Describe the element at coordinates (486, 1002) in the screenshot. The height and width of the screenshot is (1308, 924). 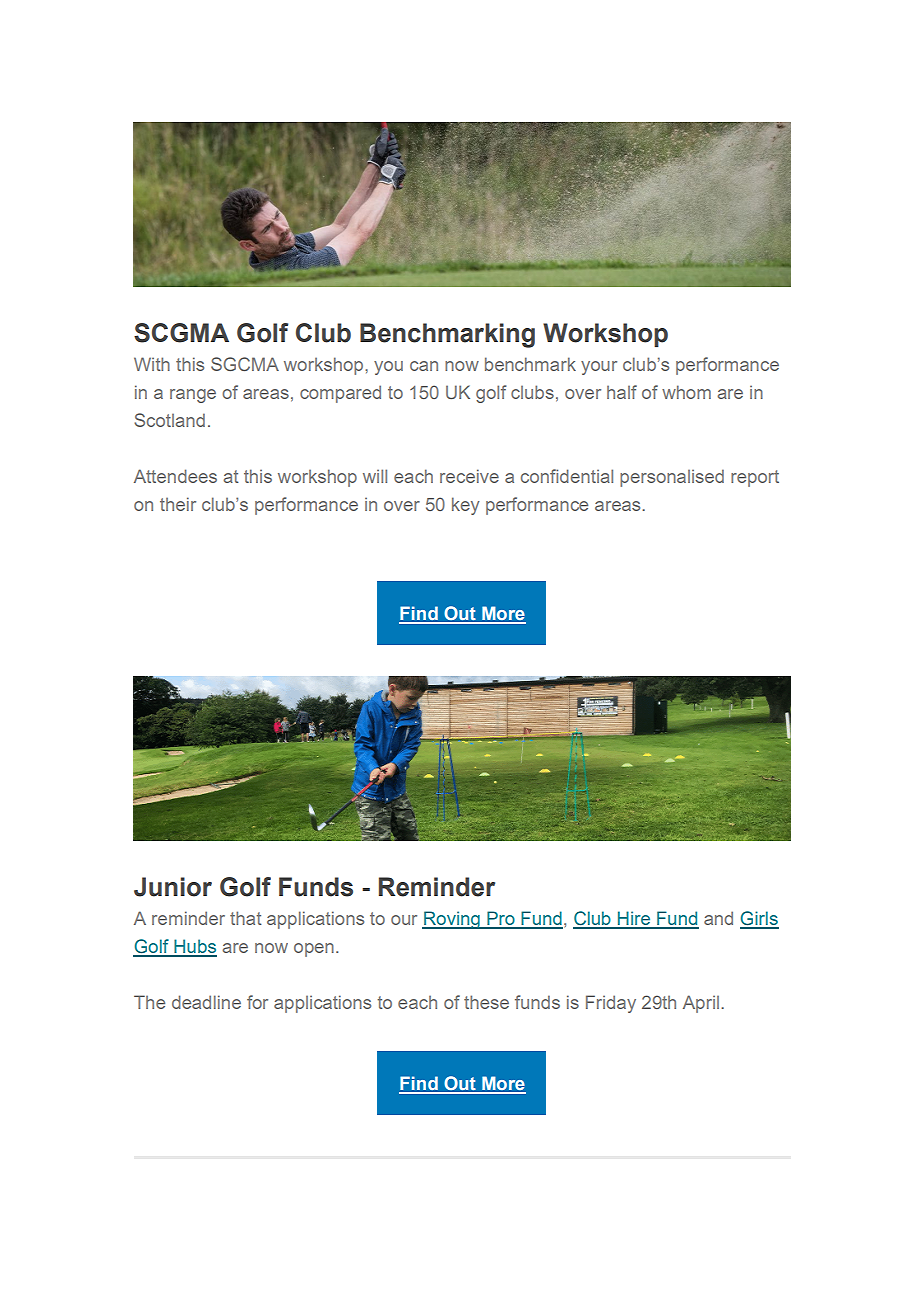
I see `these` at that location.
